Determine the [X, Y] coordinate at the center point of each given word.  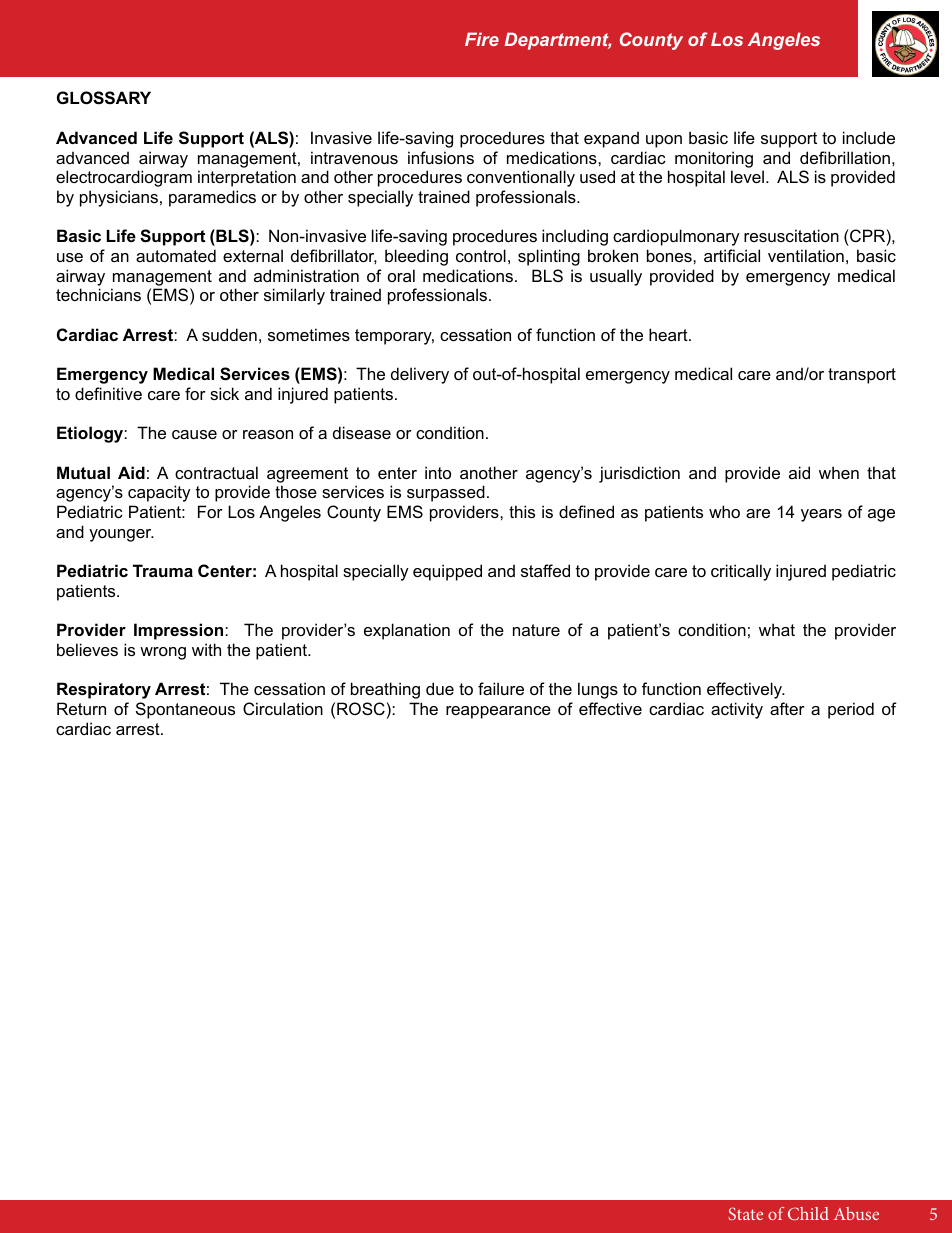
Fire [482, 39]
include [869, 137]
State [745, 1213]
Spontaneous [185, 710]
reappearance [498, 712]
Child [808, 1213]
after [787, 708]
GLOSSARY [104, 98]
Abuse [856, 1213]
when [839, 472]
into [438, 472]
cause [194, 434]
